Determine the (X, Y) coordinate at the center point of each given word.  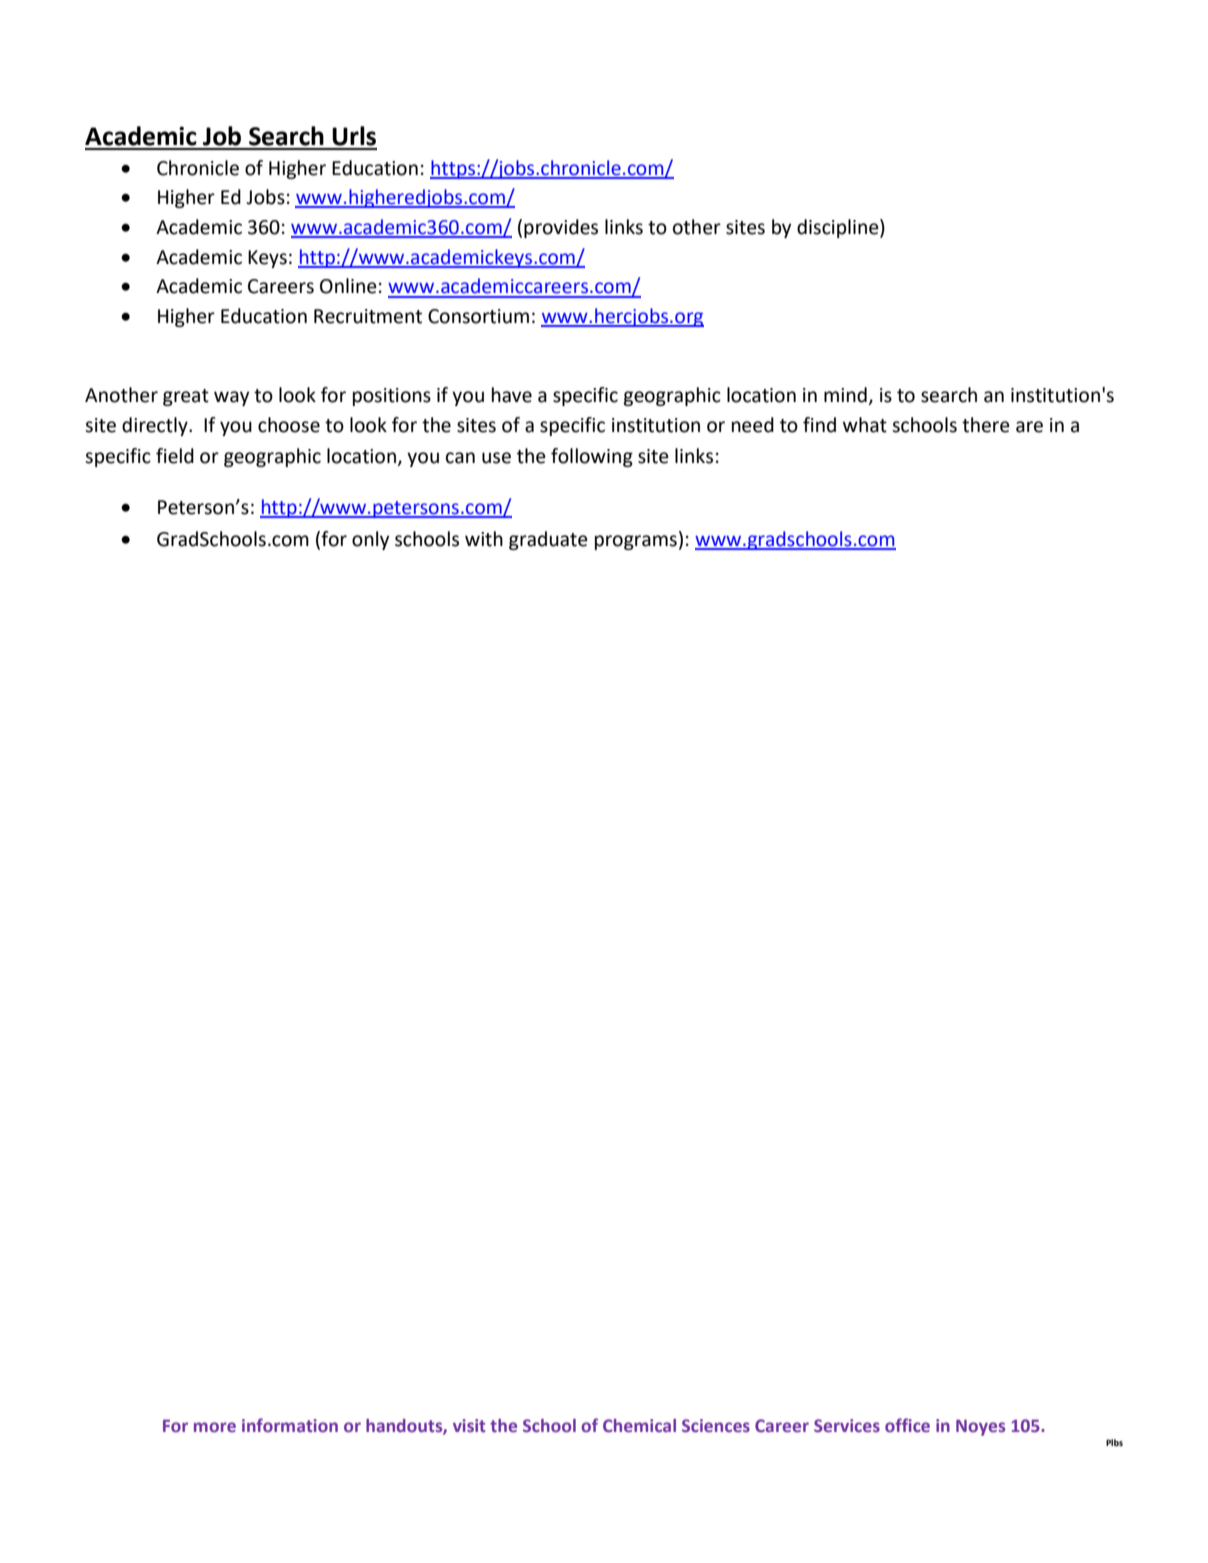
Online (348, 286)
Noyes (980, 1428)
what (865, 425)
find (819, 425)
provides (561, 228)
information (290, 1425)
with (484, 539)
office (907, 1425)
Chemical (639, 1425)
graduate (548, 540)
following (592, 457)
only (370, 540)
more (215, 1427)
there (986, 425)
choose (289, 425)
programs (636, 542)
